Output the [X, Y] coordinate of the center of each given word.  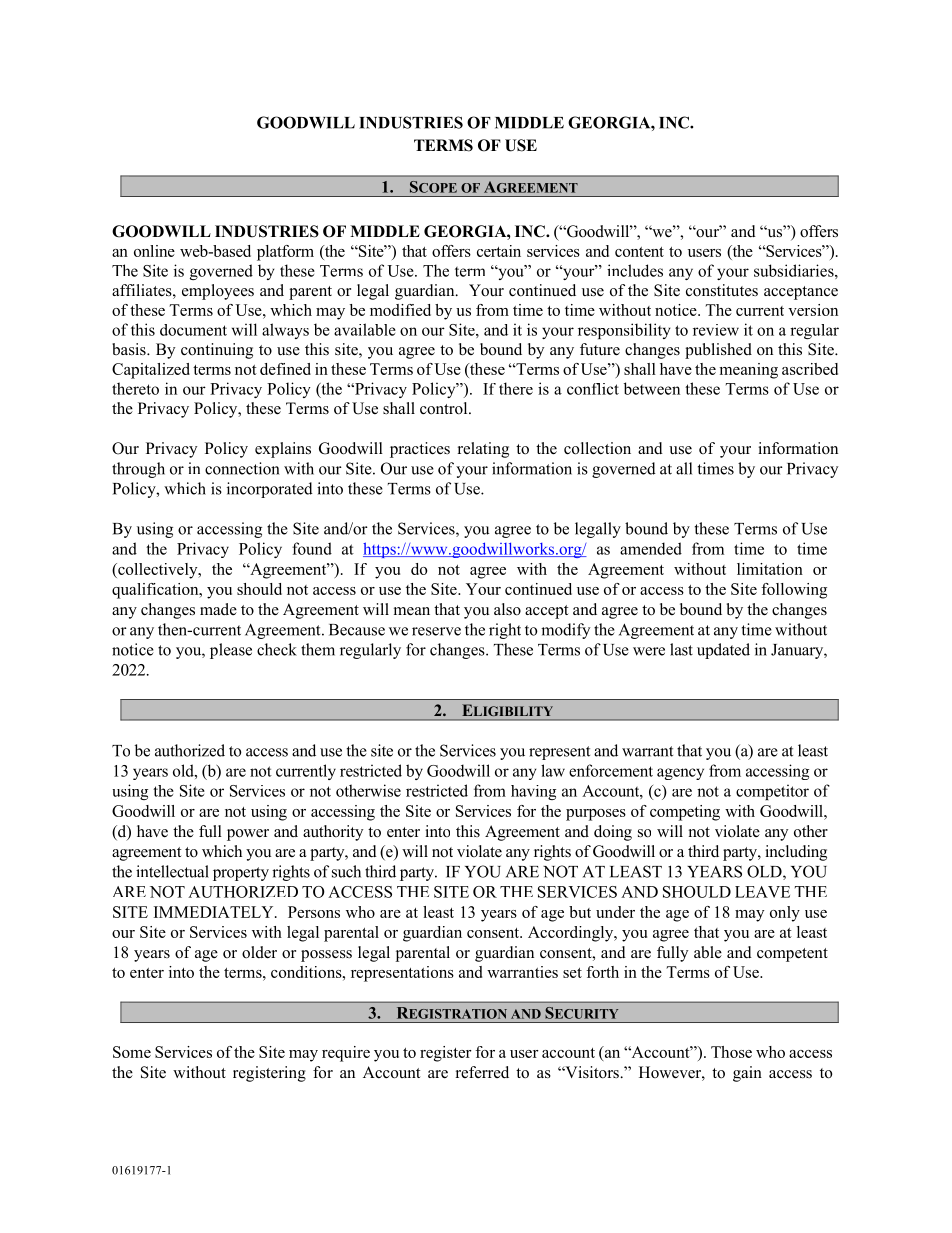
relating [483, 450]
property [241, 874]
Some [132, 1052]
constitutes [722, 290]
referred [482, 1072]
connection [242, 468]
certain [499, 251]
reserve [436, 631]
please [231, 651]
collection [597, 448]
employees [218, 292]
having [533, 792]
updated [723, 651]
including [796, 853]
